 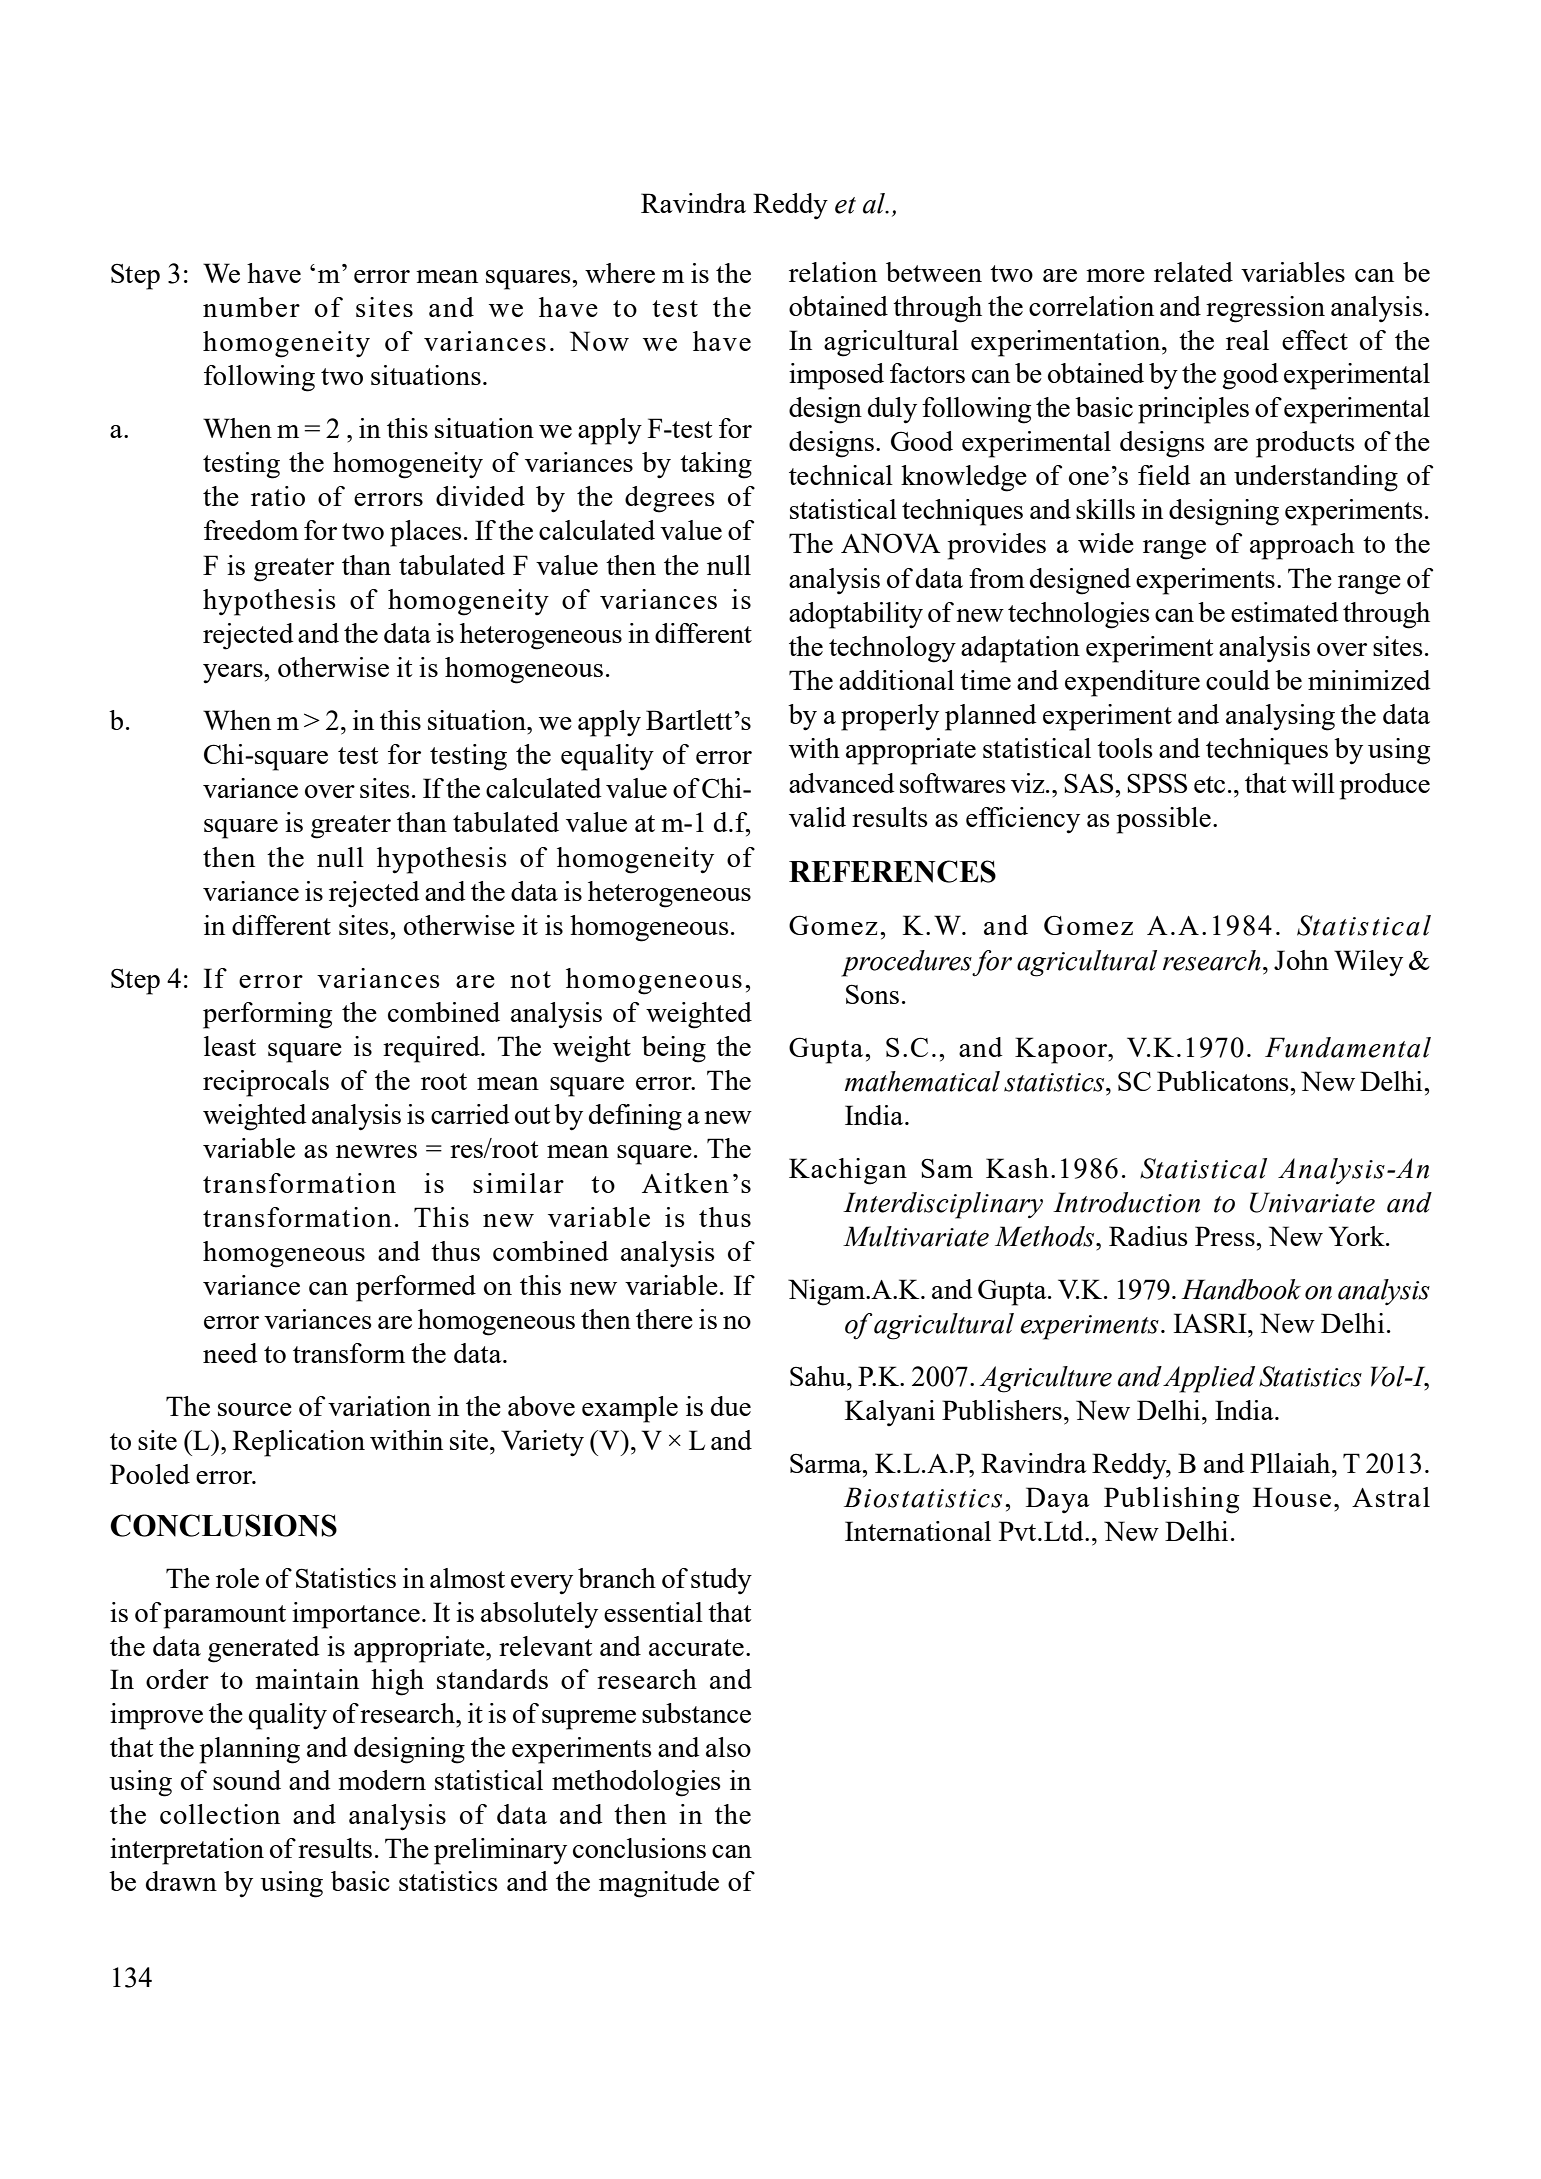 I want to click on due, so click(x=731, y=1406).
